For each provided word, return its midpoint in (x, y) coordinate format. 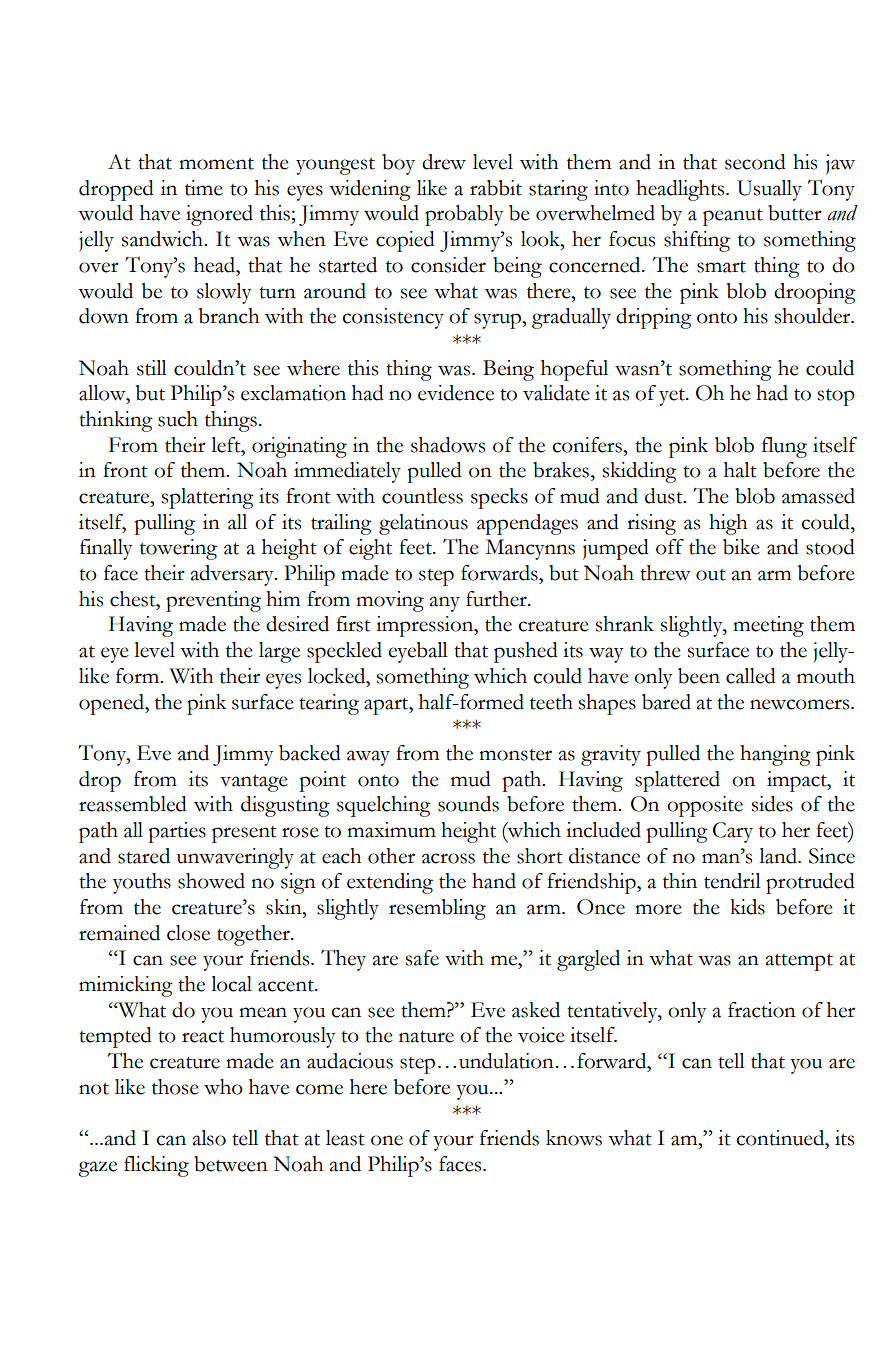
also (209, 1138)
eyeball (418, 652)
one (387, 1140)
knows (574, 1138)
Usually (769, 190)
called (751, 676)
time (204, 188)
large (279, 652)
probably (464, 215)
